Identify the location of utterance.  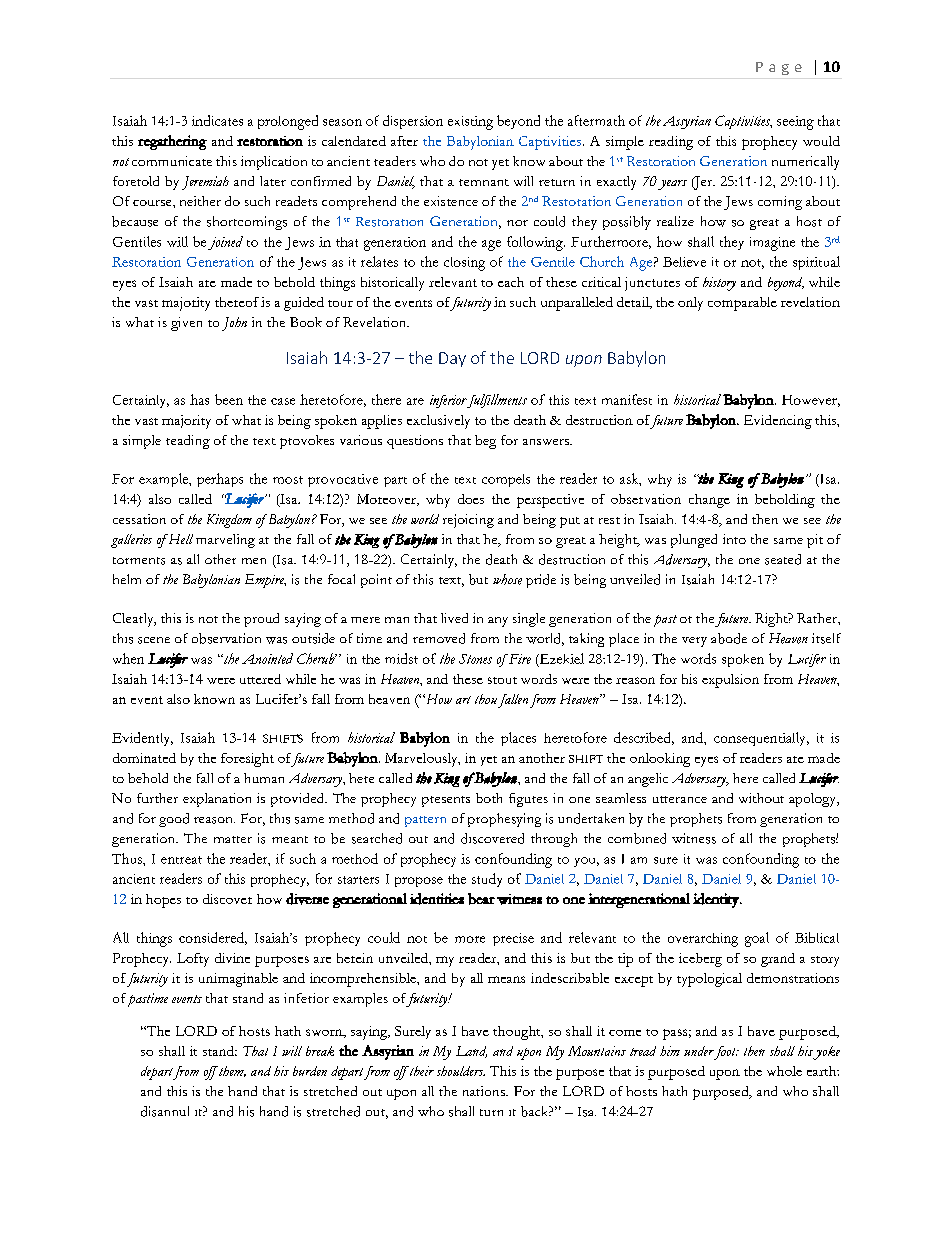
(680, 799).
